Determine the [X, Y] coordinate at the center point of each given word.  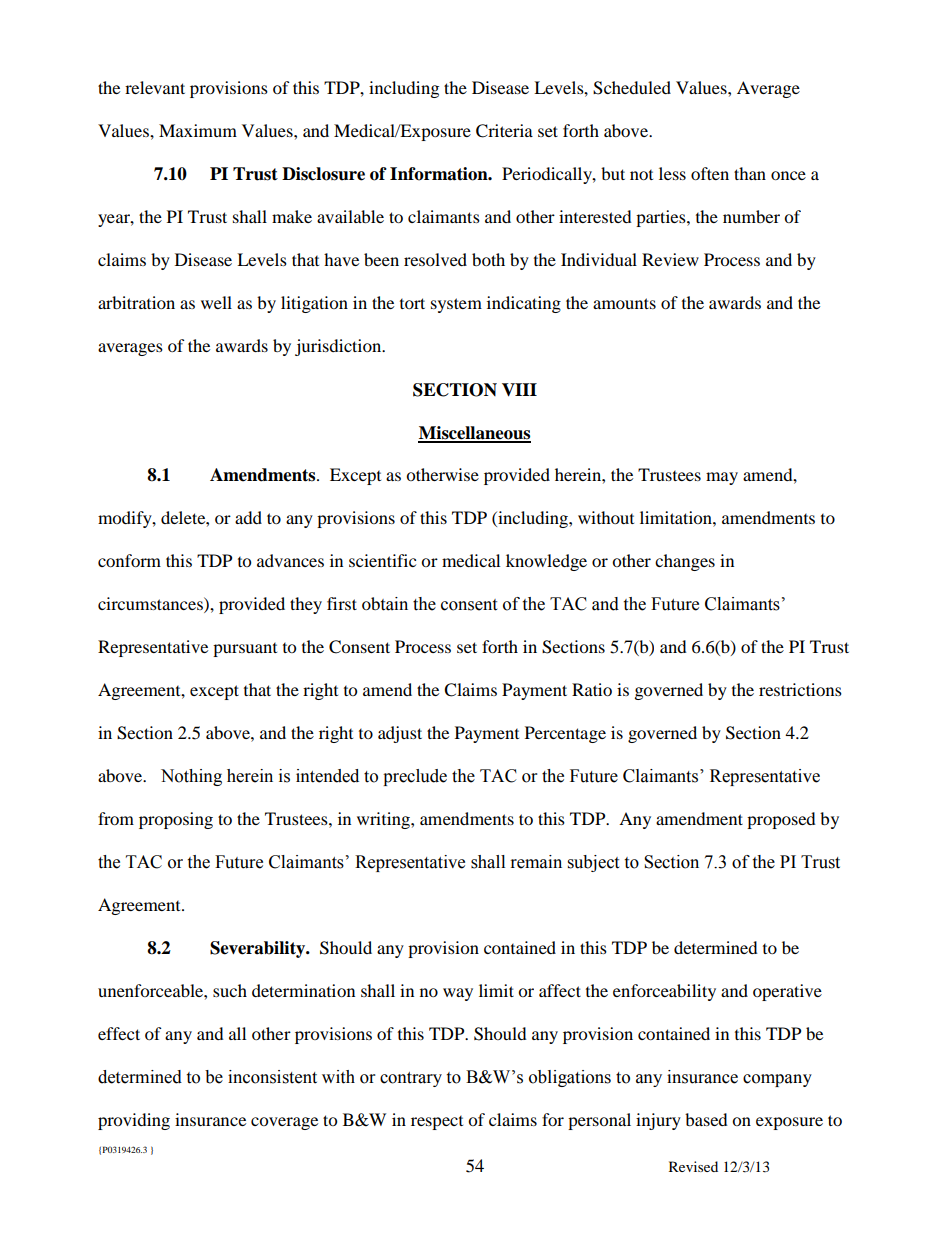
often [710, 173]
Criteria [504, 131]
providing [134, 1121]
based [706, 1119]
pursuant [245, 650]
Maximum [198, 130]
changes [685, 562]
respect [437, 1123]
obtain [385, 604]
